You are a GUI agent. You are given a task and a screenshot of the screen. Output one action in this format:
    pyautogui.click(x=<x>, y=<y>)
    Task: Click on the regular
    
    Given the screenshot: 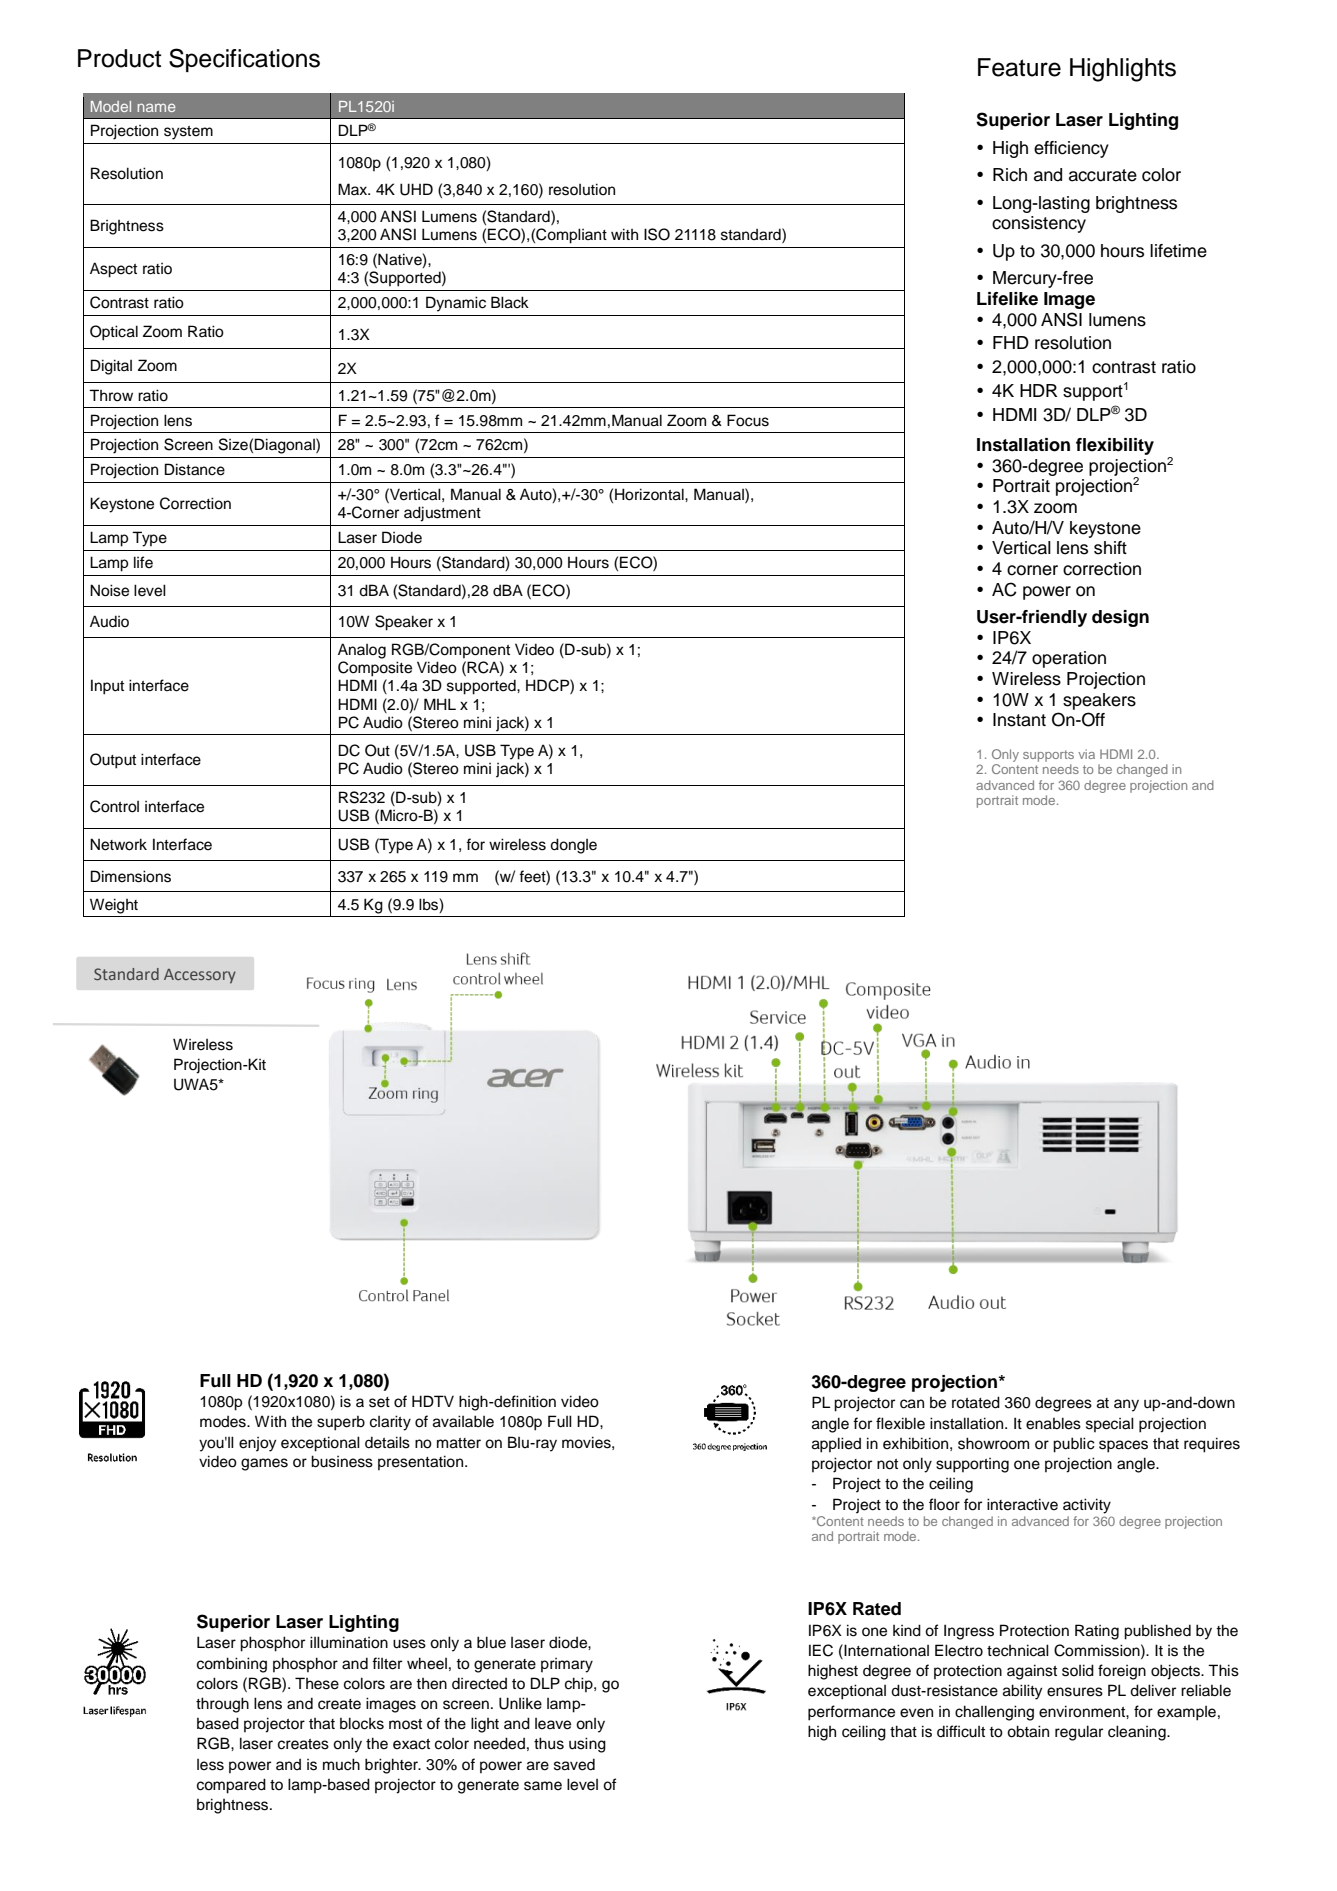 What is the action you would take?
    pyautogui.click(x=1079, y=1733)
